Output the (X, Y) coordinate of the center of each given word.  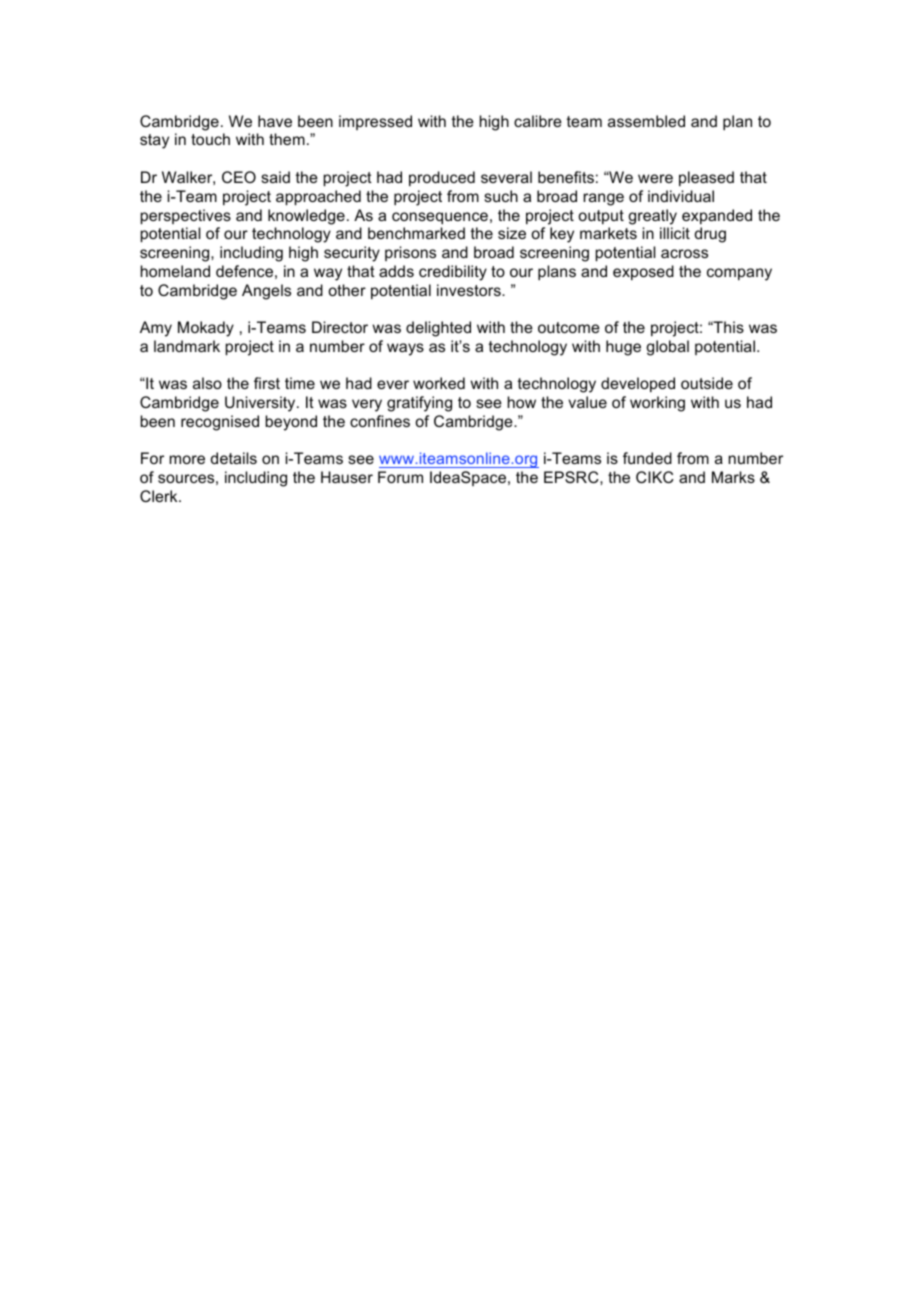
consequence (440, 218)
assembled (646, 121)
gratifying (419, 404)
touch (210, 139)
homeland (175, 271)
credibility (453, 273)
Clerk (160, 496)
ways (405, 349)
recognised (220, 423)
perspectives (186, 216)
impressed (375, 122)
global (667, 348)
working (657, 404)
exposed (643, 272)
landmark (187, 346)
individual (681, 196)
